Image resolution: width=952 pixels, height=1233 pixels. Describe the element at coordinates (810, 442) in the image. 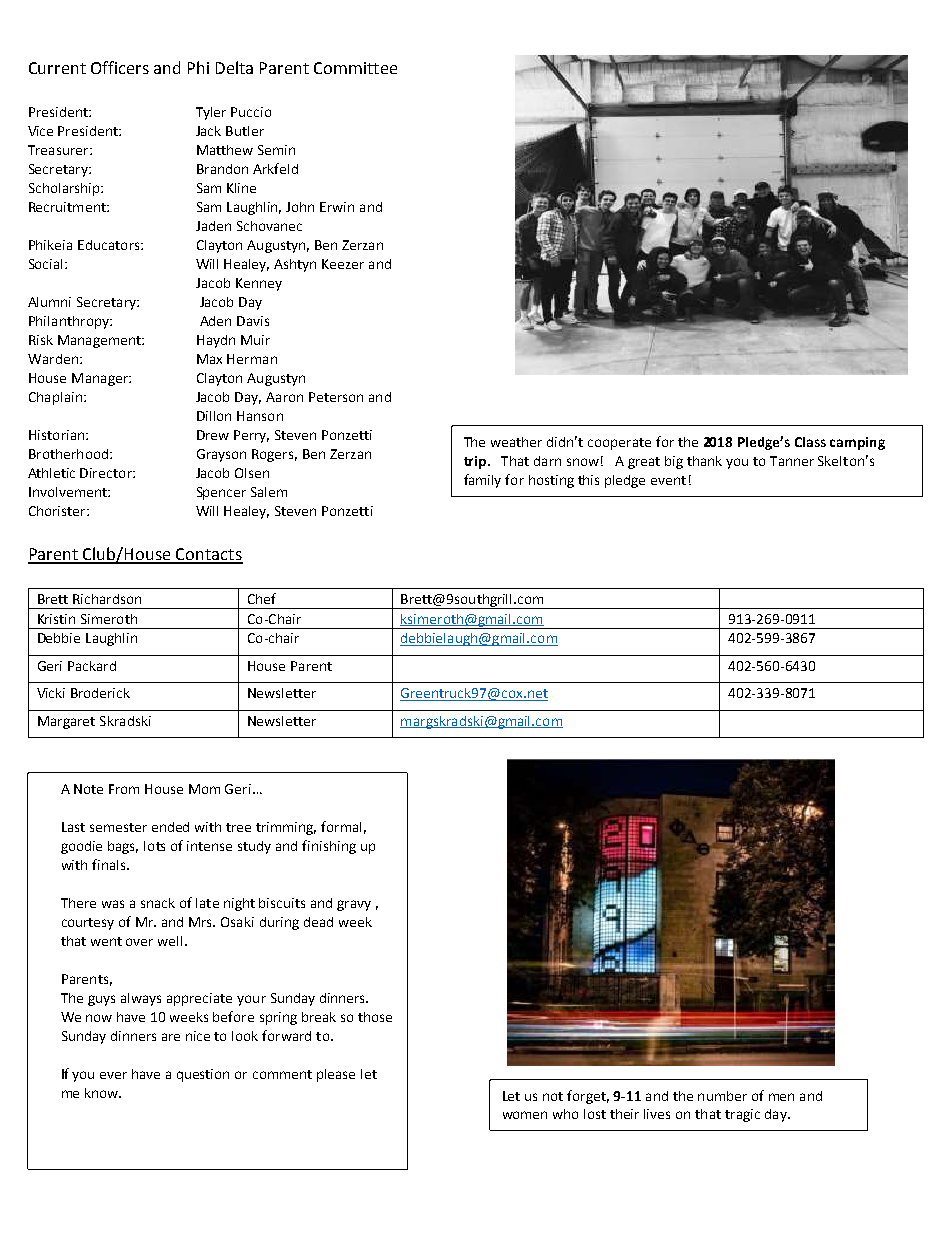

I see `Class` at that location.
